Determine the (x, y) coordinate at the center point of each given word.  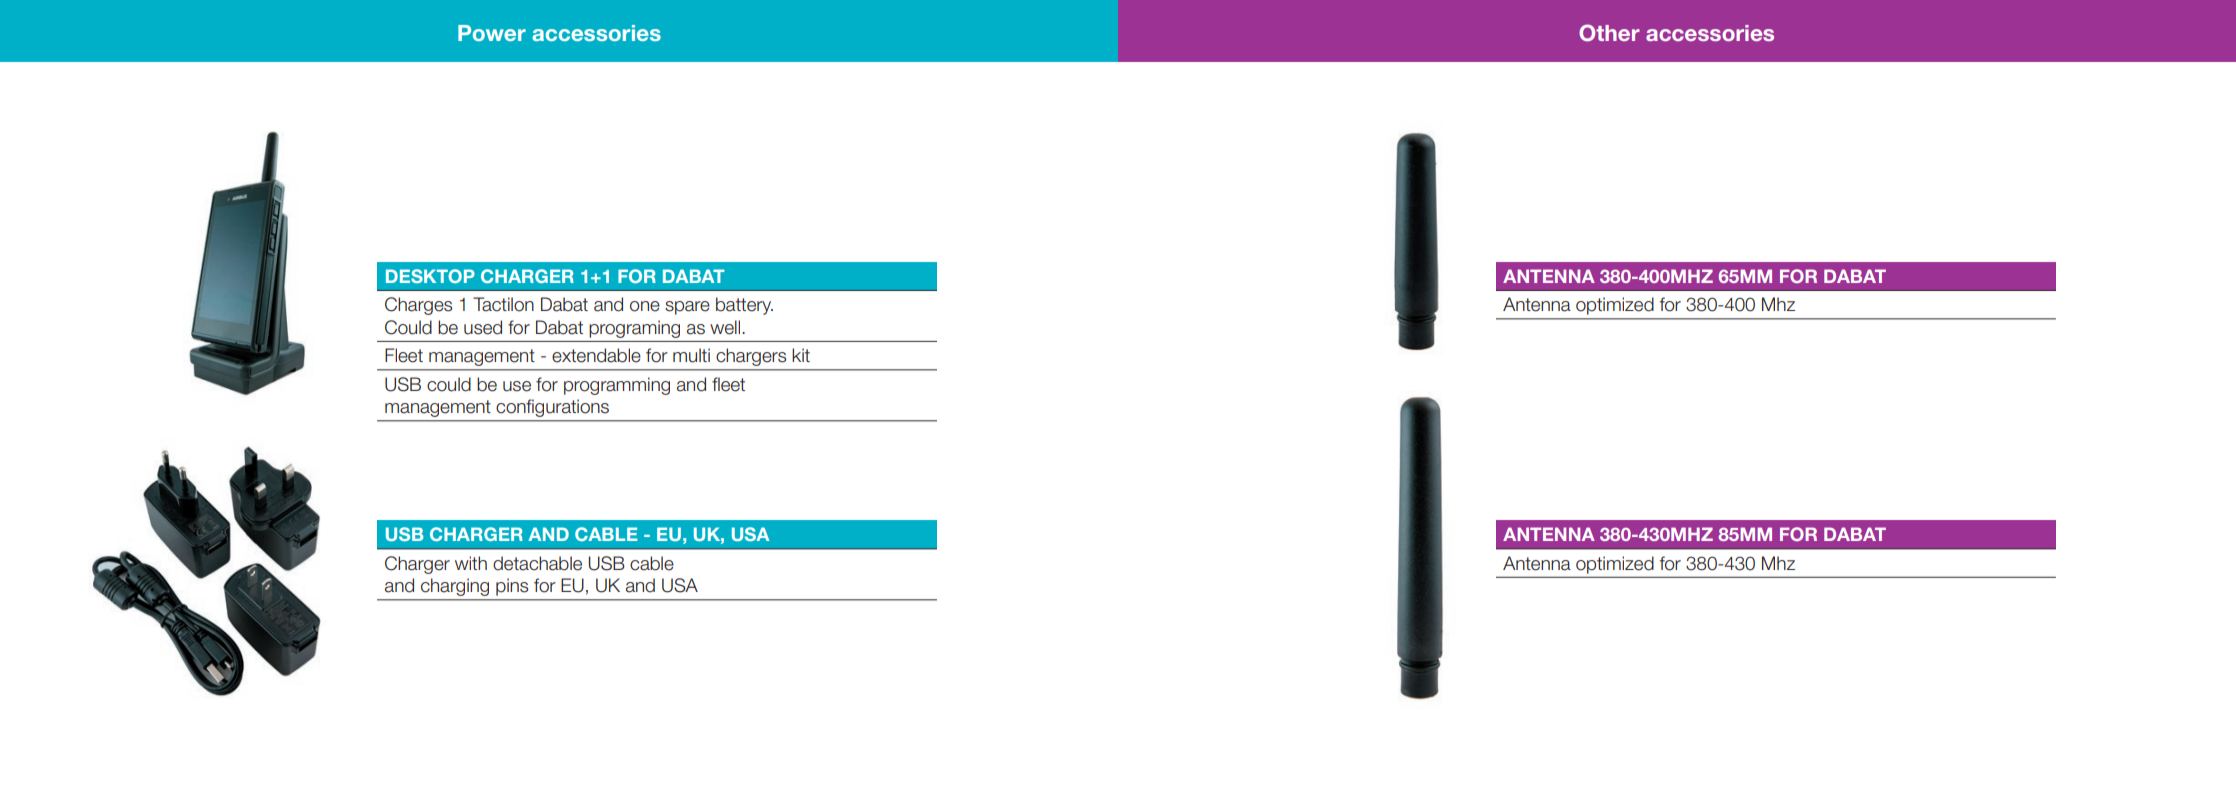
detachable (537, 563)
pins (512, 587)
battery (744, 306)
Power (492, 33)
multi (691, 355)
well (726, 327)
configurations (553, 408)
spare (687, 308)
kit (801, 355)
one (645, 306)
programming (617, 386)
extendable (596, 355)
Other (1609, 33)
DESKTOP (430, 276)
